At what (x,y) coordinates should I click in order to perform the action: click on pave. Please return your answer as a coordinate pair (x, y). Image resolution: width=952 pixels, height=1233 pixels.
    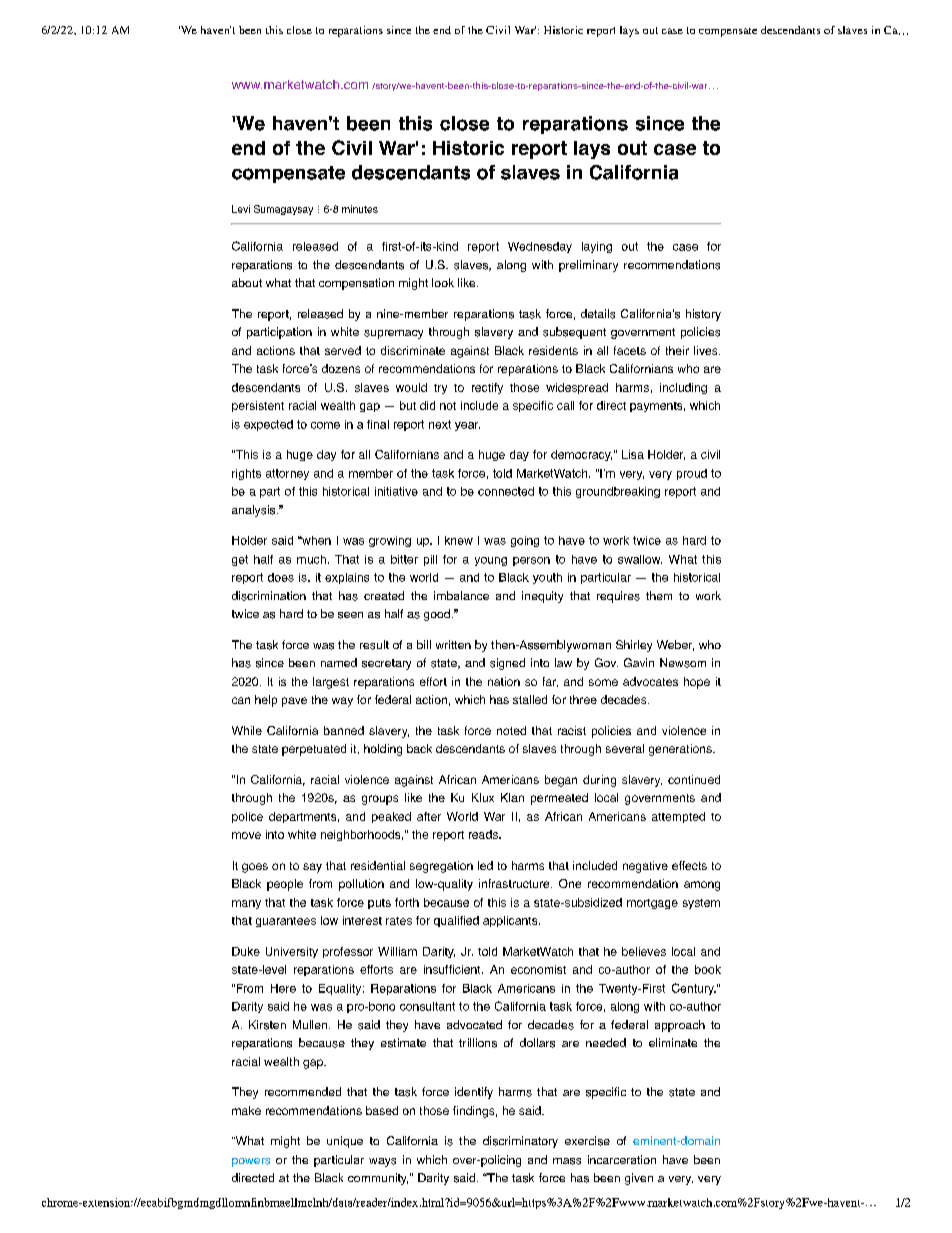
    Looking at the image, I should click on (294, 702).
